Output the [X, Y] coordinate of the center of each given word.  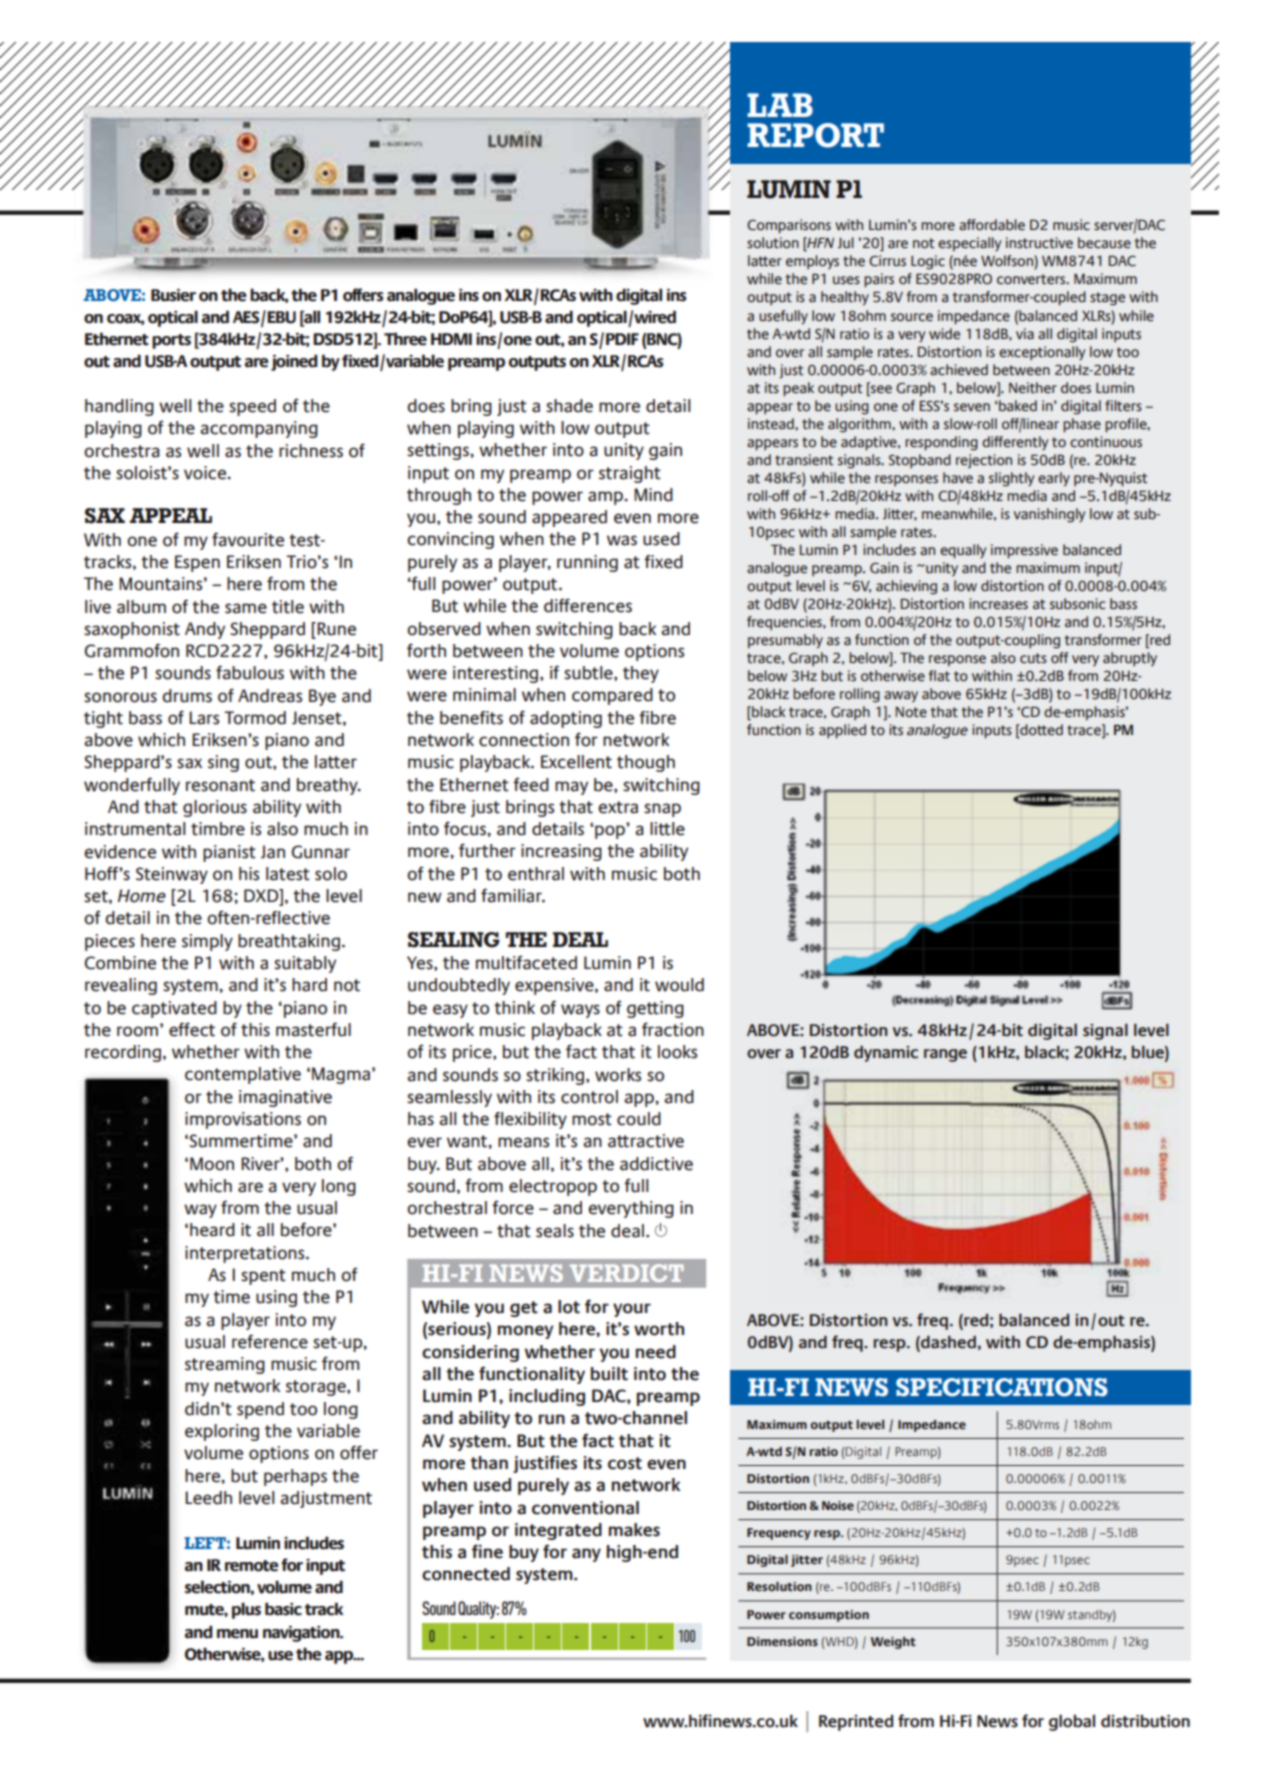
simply [207, 942]
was [622, 540]
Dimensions [782, 1641]
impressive [1024, 551]
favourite [248, 539]
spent [263, 1277]
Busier [173, 295]
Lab [780, 105]
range [945, 1055]
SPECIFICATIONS [1002, 1387]
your [632, 1310]
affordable [992, 225]
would [679, 985]
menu [237, 1634]
